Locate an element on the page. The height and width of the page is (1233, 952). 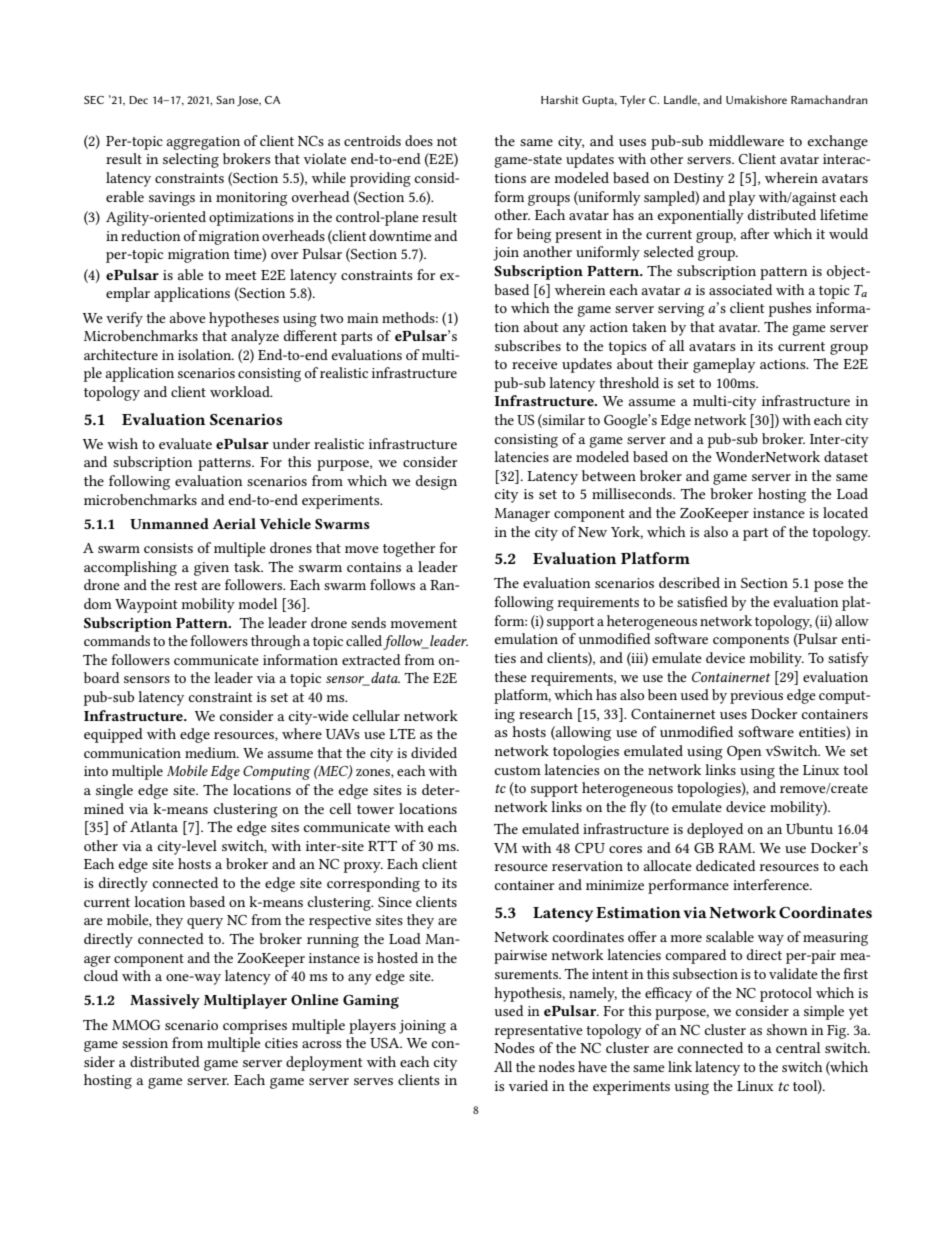
session is located at coordinates (145, 1043).
